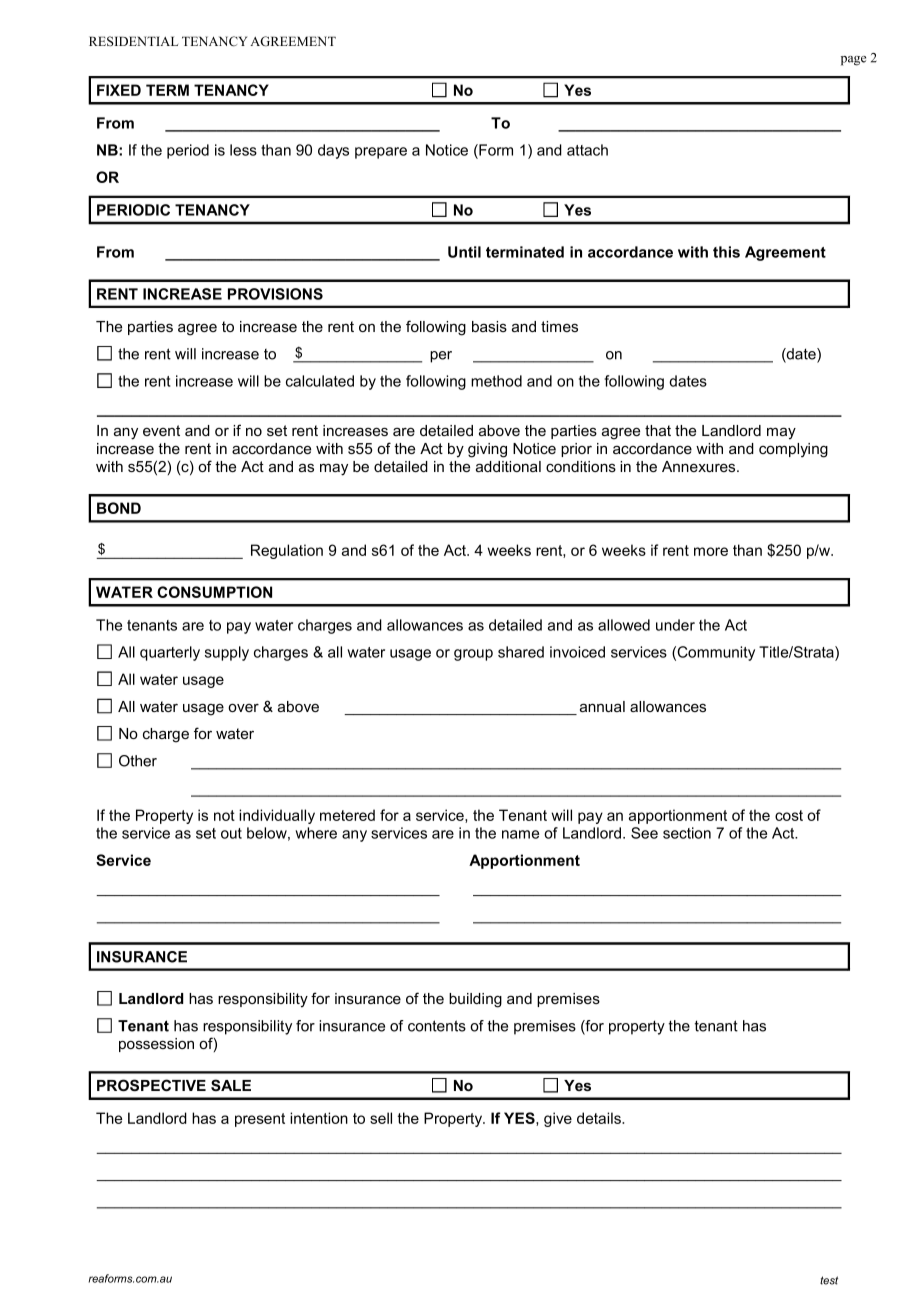  What do you see at coordinates (489, 326) in the image?
I see `basis` at bounding box center [489, 326].
